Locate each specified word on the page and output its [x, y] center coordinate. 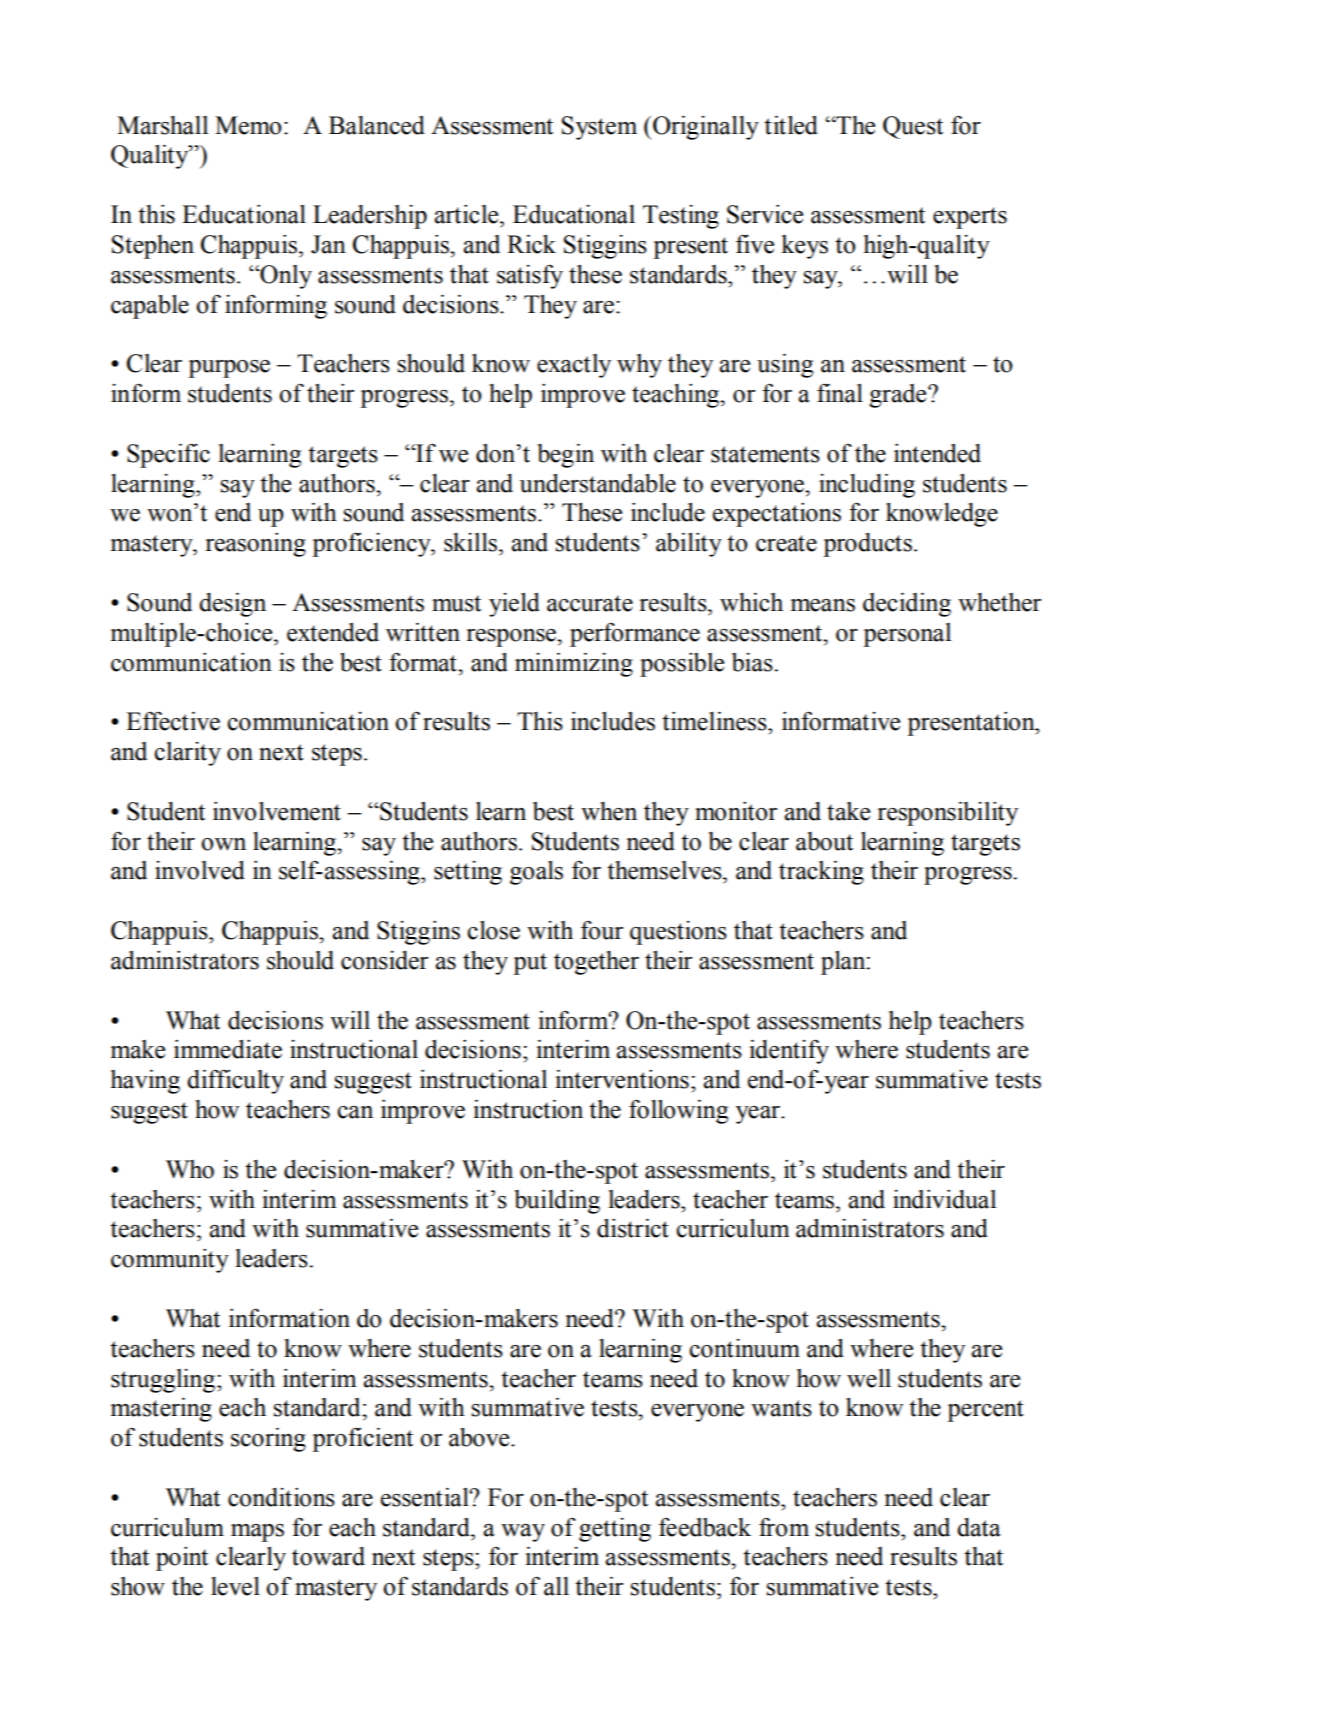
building [557, 1201]
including [867, 485]
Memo [248, 125]
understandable [598, 483]
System [599, 128]
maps [257, 1533]
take [848, 811]
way [523, 1533]
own [223, 844]
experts [970, 218]
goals [536, 873]
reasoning [255, 545]
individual [944, 1199]
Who [190, 1169]
